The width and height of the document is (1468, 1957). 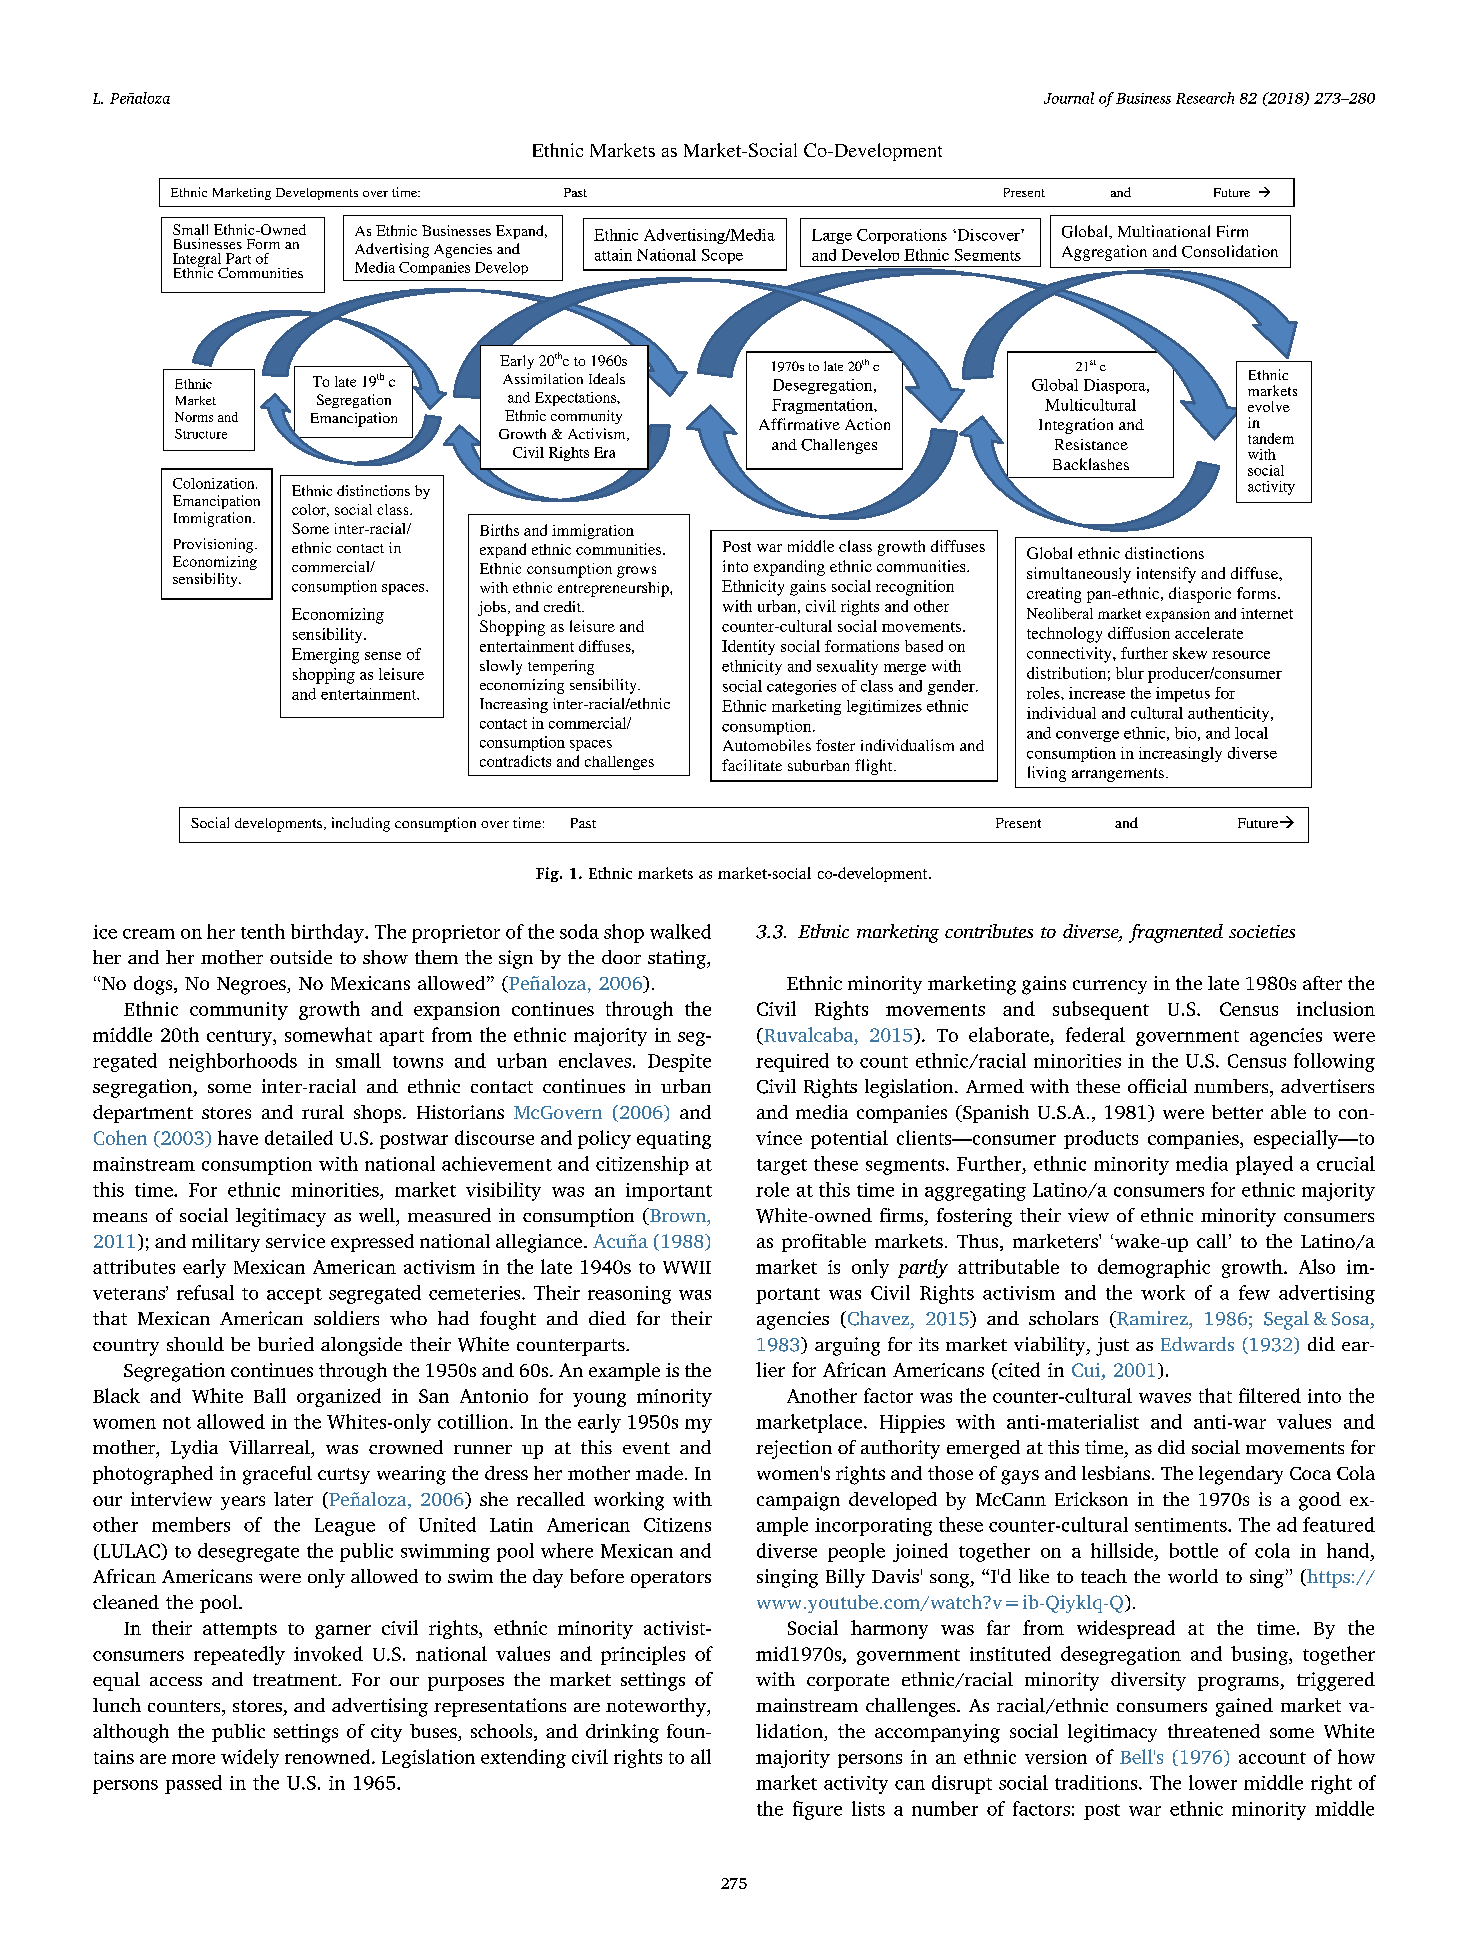 What do you see at coordinates (270, 1395) in the document?
I see `Ball` at bounding box center [270, 1395].
